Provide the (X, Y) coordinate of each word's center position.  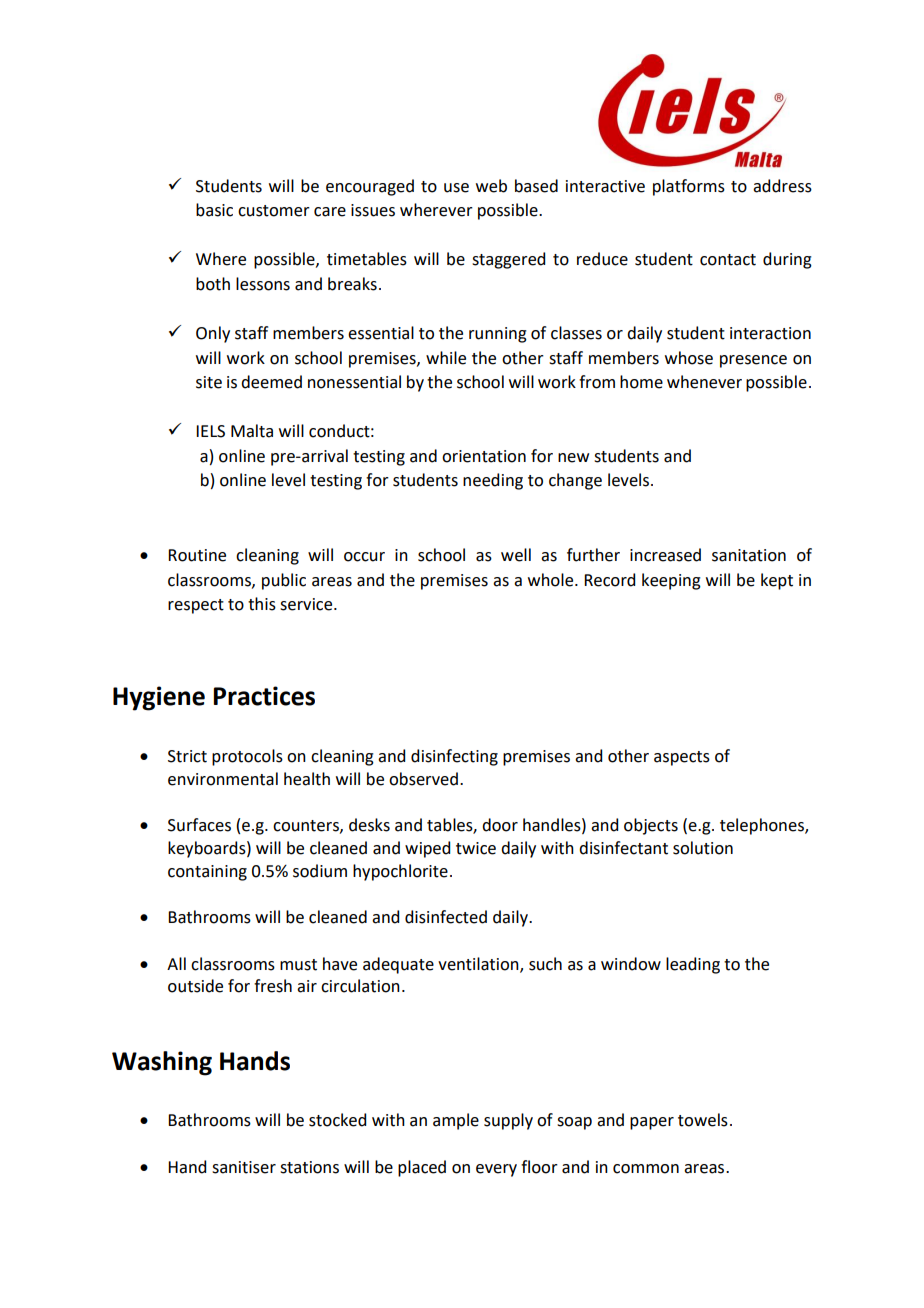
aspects (682, 758)
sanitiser (244, 1167)
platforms (689, 187)
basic (214, 210)
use (456, 188)
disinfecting (454, 757)
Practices (264, 696)
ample (456, 1121)
